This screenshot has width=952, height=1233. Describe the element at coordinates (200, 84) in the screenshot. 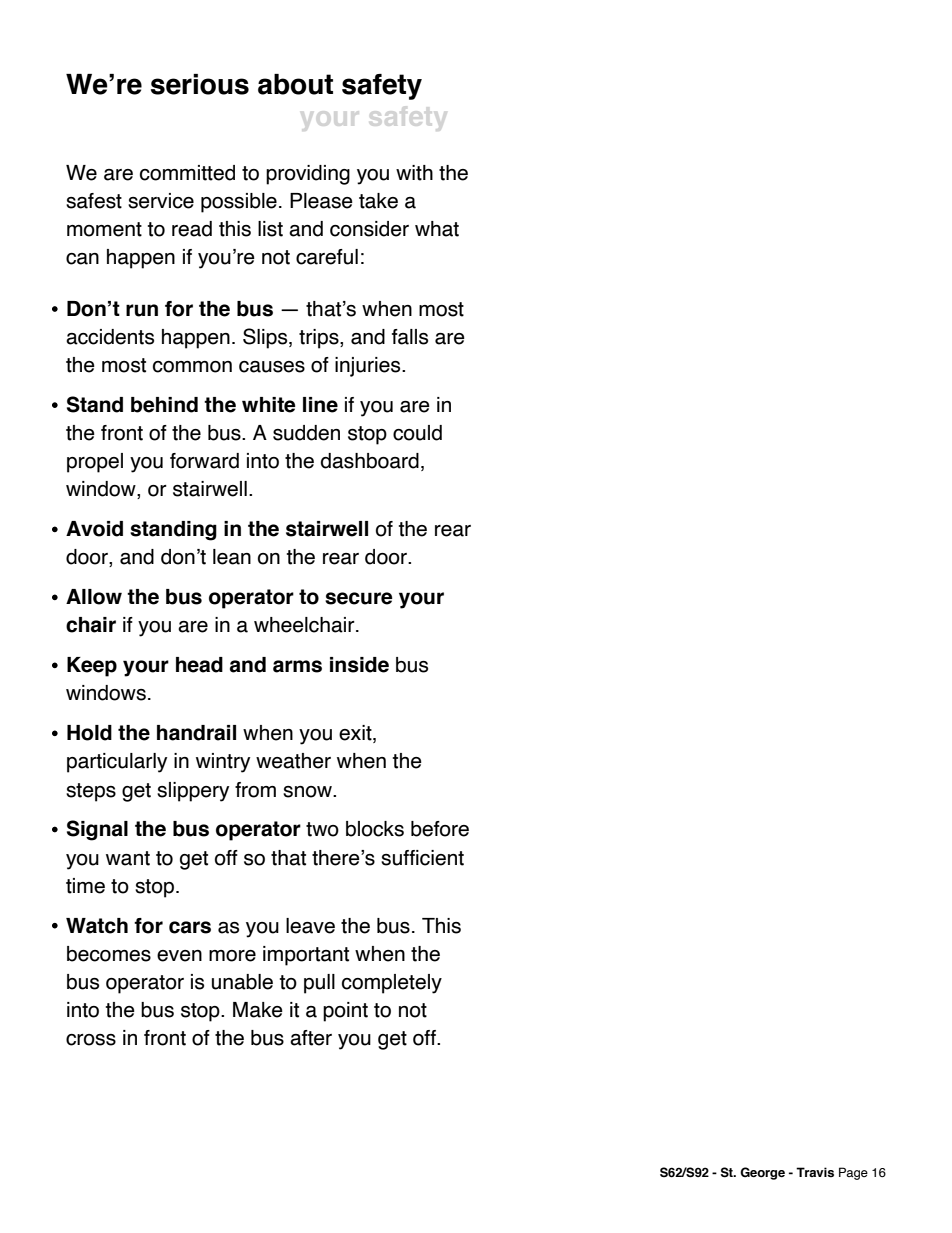

I see `serious` at that location.
